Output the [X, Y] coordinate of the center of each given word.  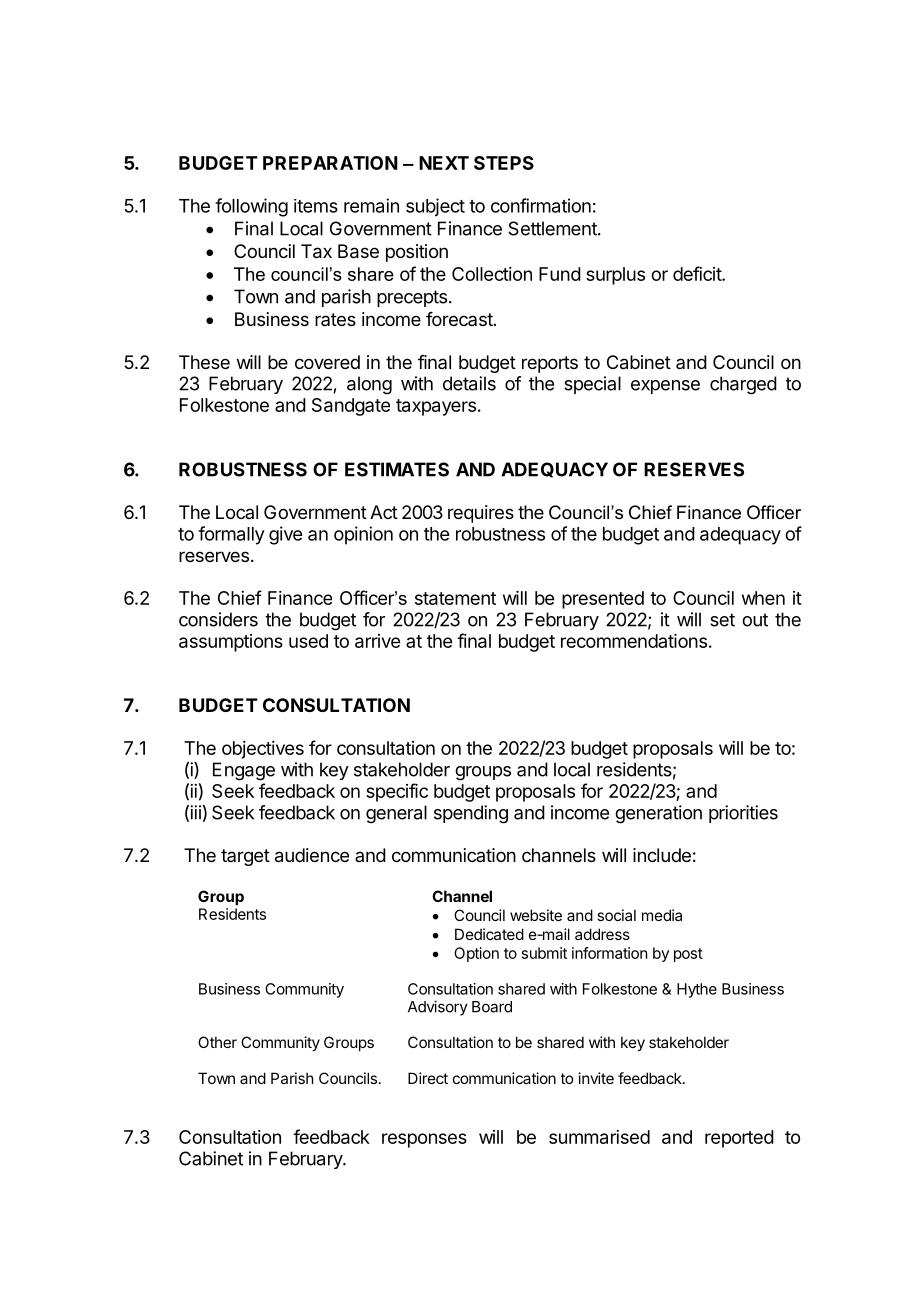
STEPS [504, 163]
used [308, 641]
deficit [698, 273]
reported [739, 1139]
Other [217, 1042]
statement [455, 598]
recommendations [634, 641]
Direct [428, 1078]
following [251, 207]
